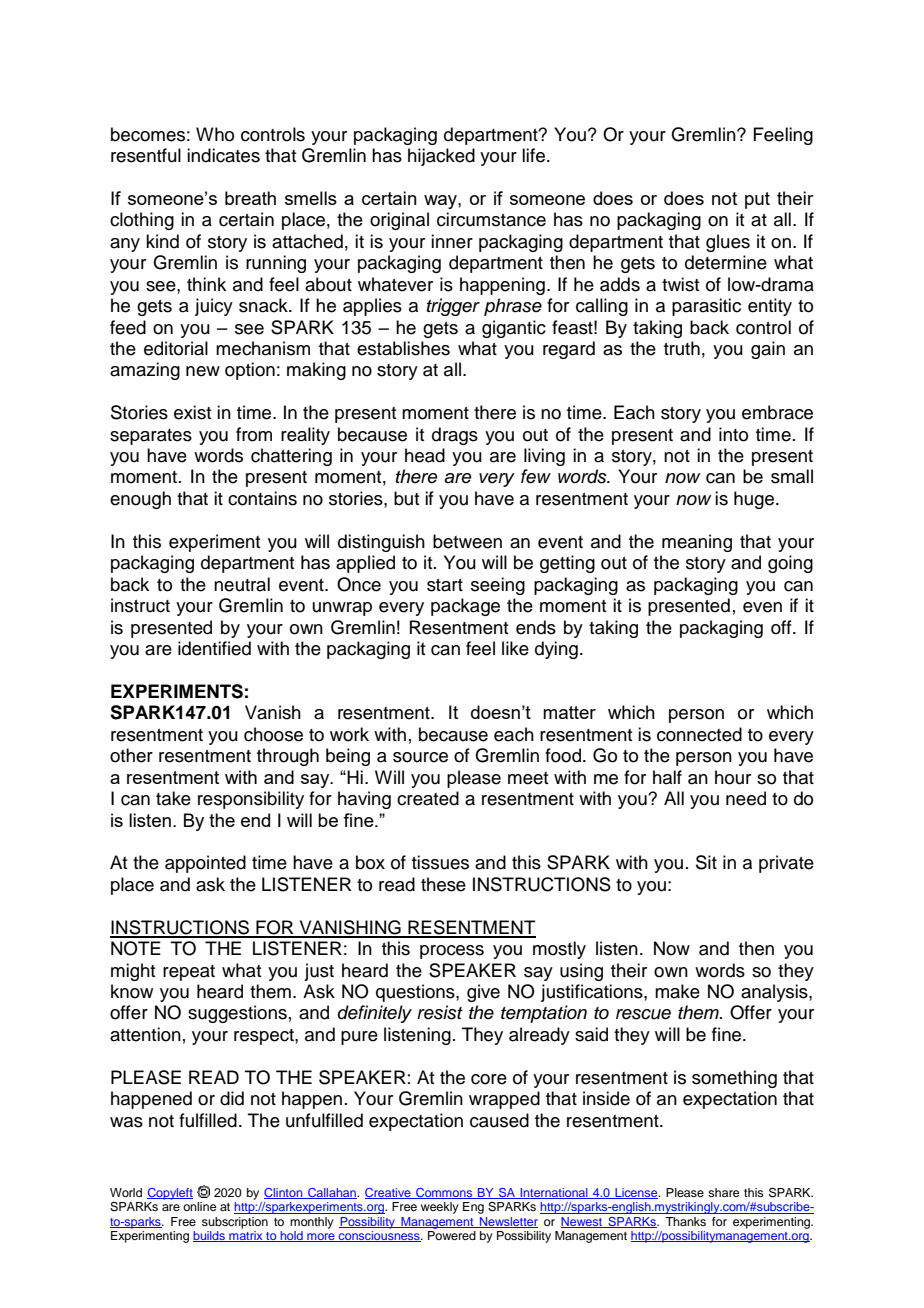 The image size is (924, 1308). What do you see at coordinates (699, 734) in the screenshot?
I see `connected` at bounding box center [699, 734].
